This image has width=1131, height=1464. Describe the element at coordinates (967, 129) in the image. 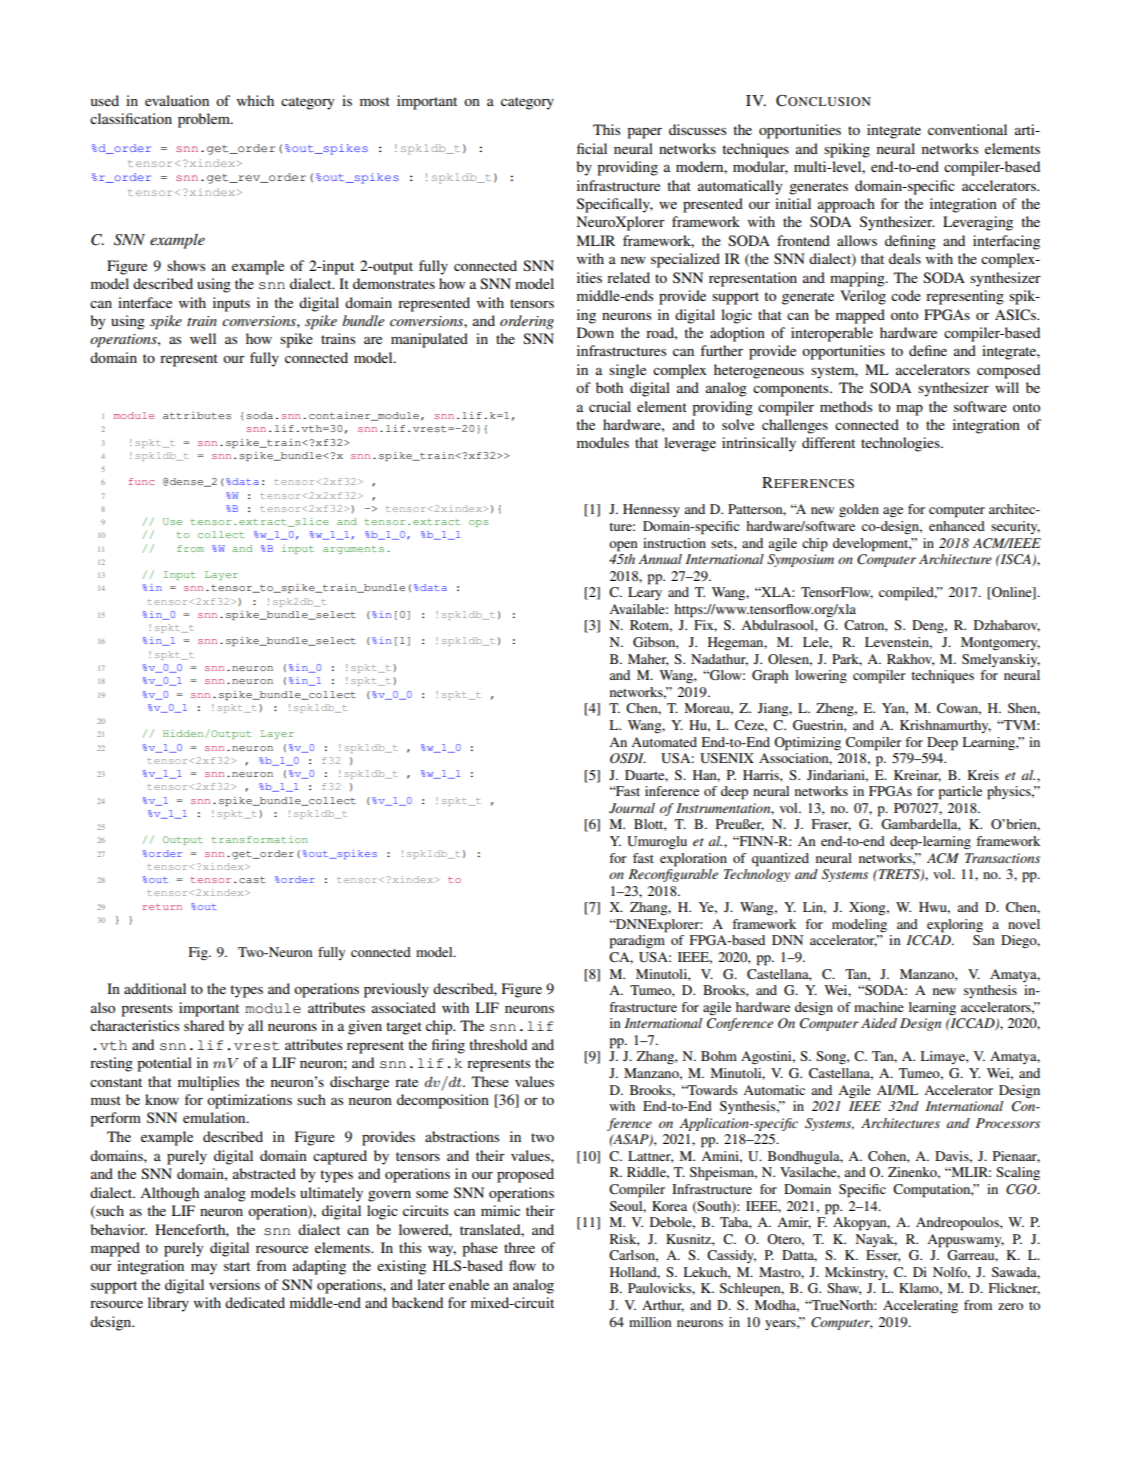

I see `conventional` at that location.
